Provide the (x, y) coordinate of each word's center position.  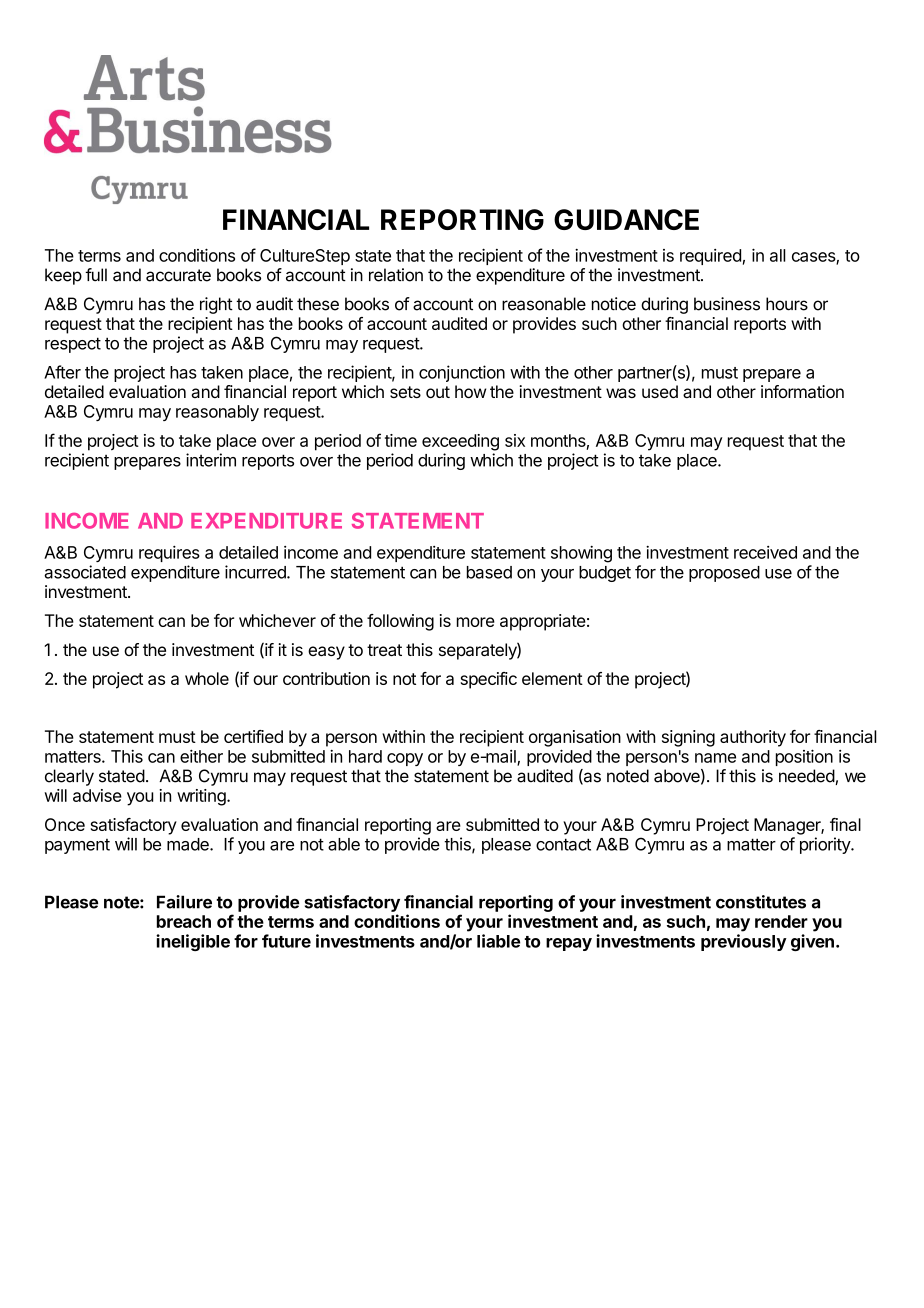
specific (489, 680)
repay (569, 944)
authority (753, 738)
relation (396, 275)
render (781, 921)
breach (184, 921)
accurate (178, 275)
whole (207, 678)
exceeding (460, 442)
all (778, 255)
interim (211, 460)
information (802, 391)
